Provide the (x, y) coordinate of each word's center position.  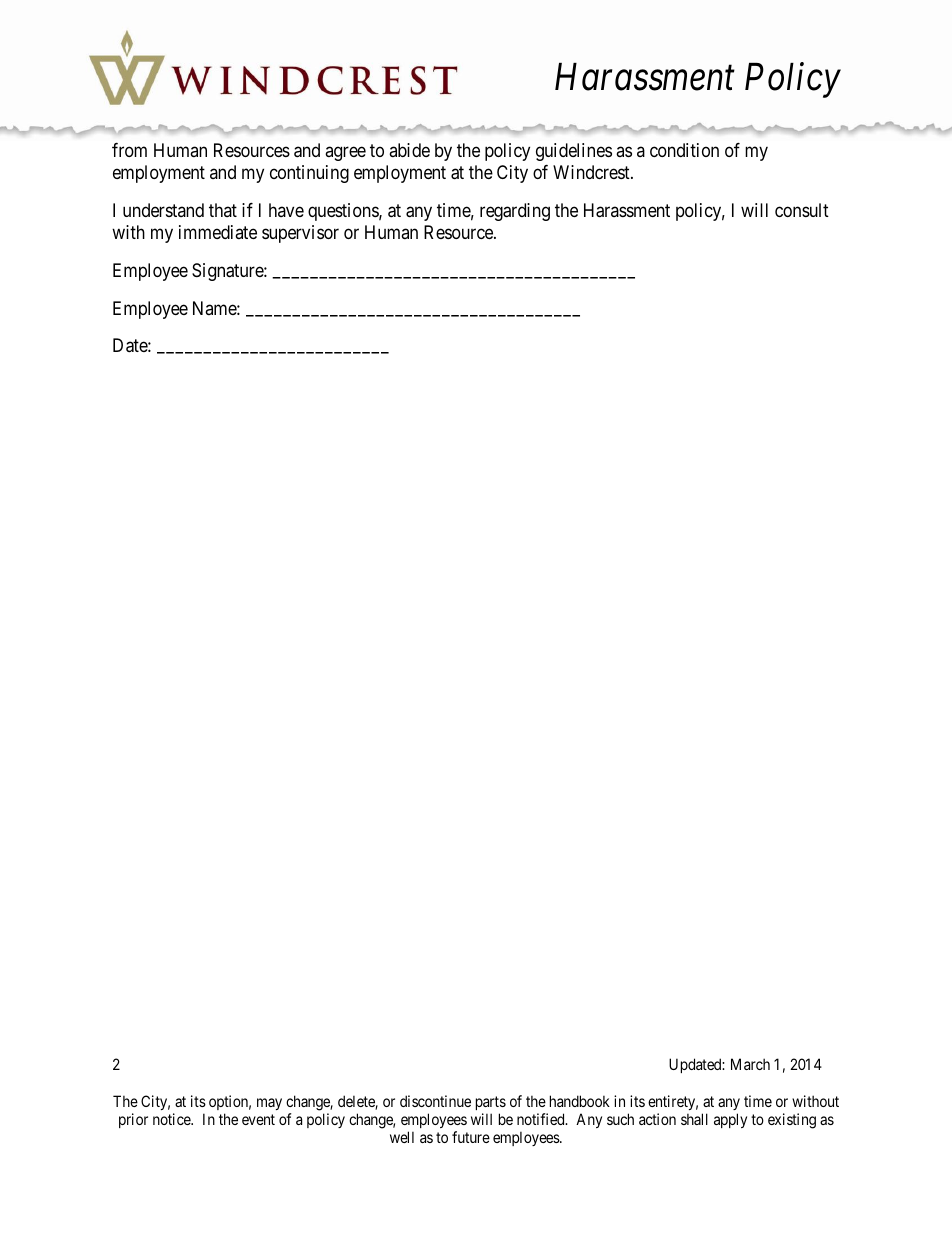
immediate (218, 232)
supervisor (300, 234)
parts (491, 1103)
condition (684, 150)
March (750, 1064)
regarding (515, 212)
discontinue (435, 1101)
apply (730, 1120)
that (223, 210)
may (269, 1104)
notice (172, 1119)
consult (802, 210)
